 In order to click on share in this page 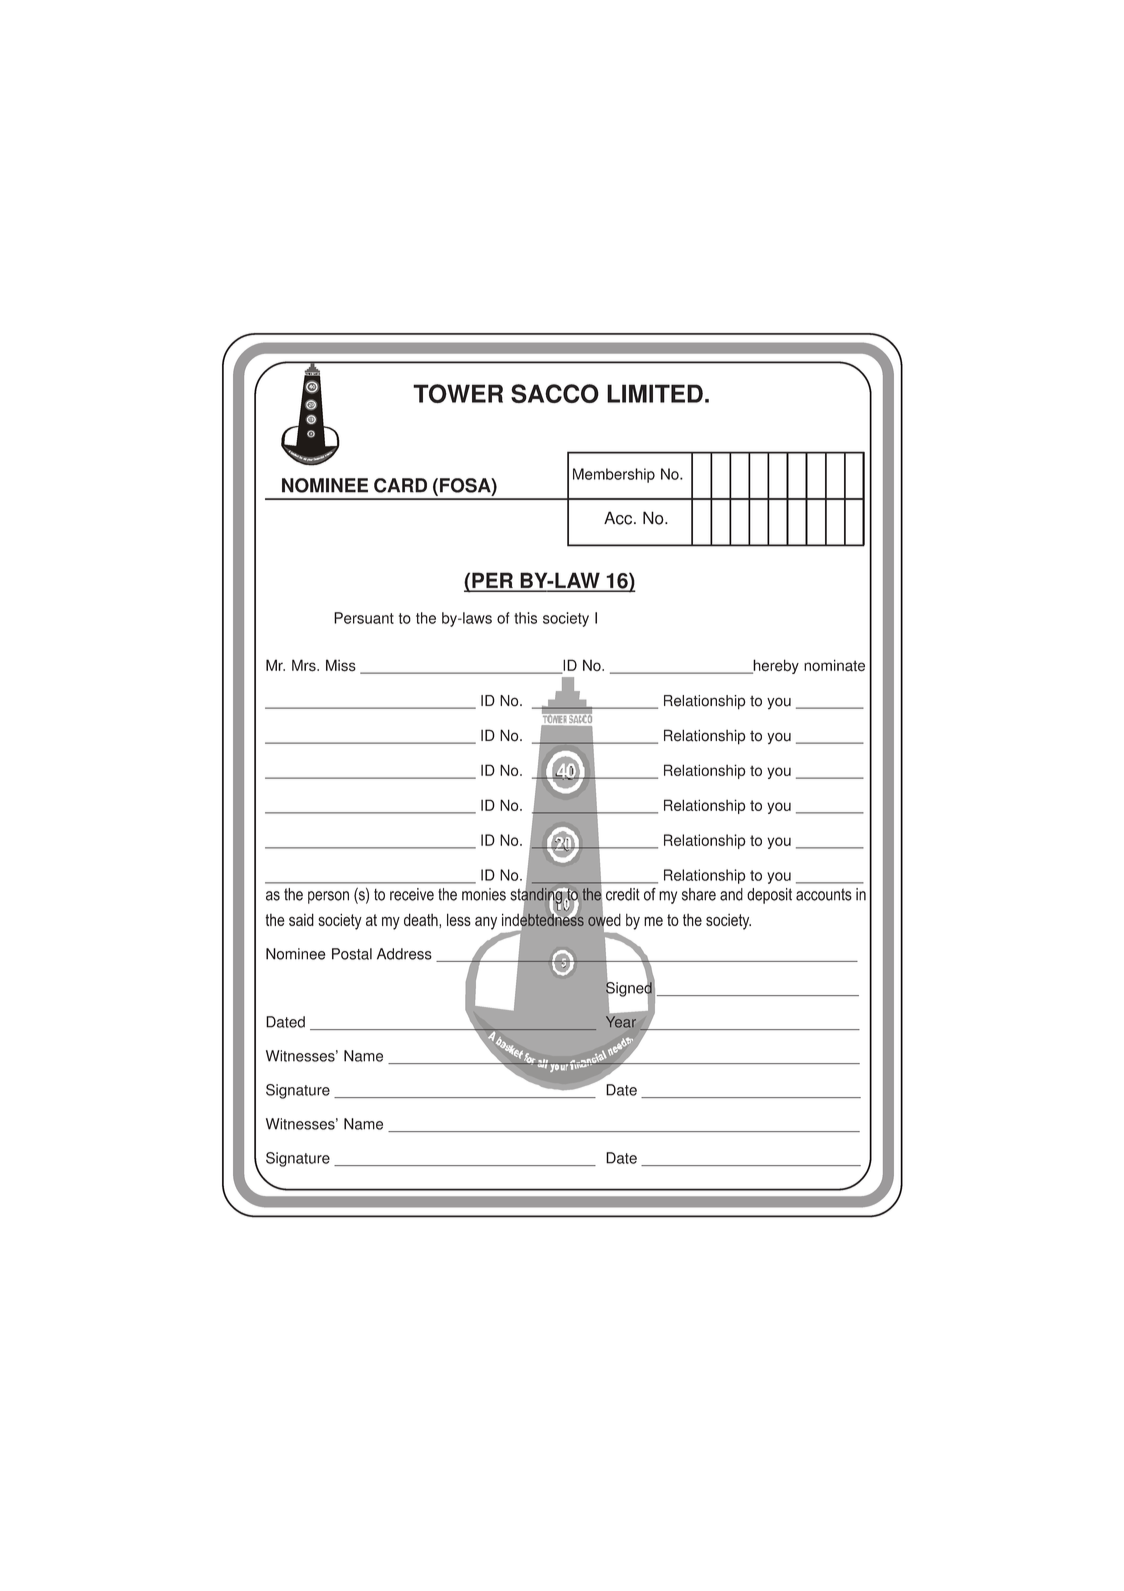, I will do `click(699, 894)`.
